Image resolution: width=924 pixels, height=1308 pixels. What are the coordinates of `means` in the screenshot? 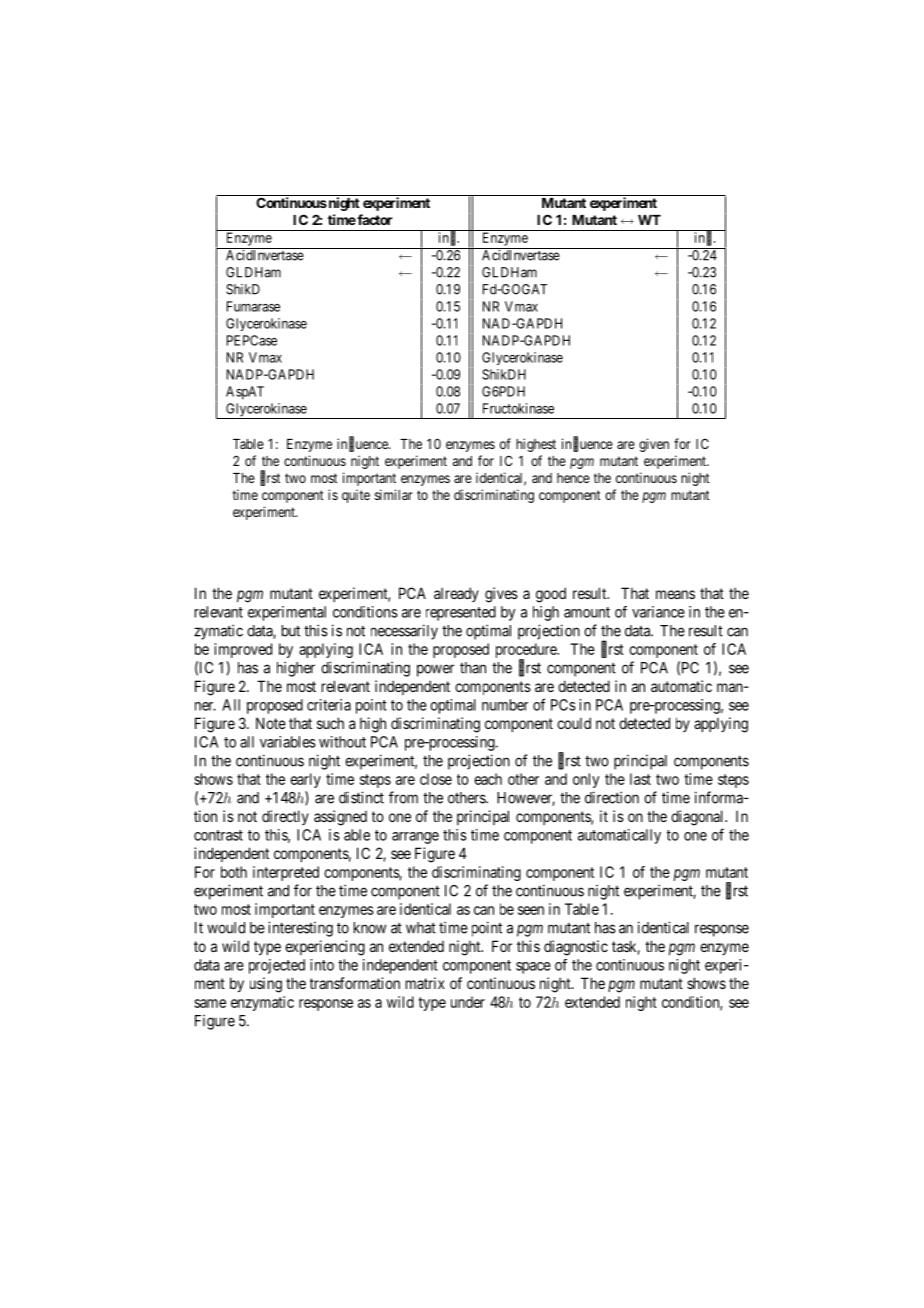 It's located at (675, 594).
